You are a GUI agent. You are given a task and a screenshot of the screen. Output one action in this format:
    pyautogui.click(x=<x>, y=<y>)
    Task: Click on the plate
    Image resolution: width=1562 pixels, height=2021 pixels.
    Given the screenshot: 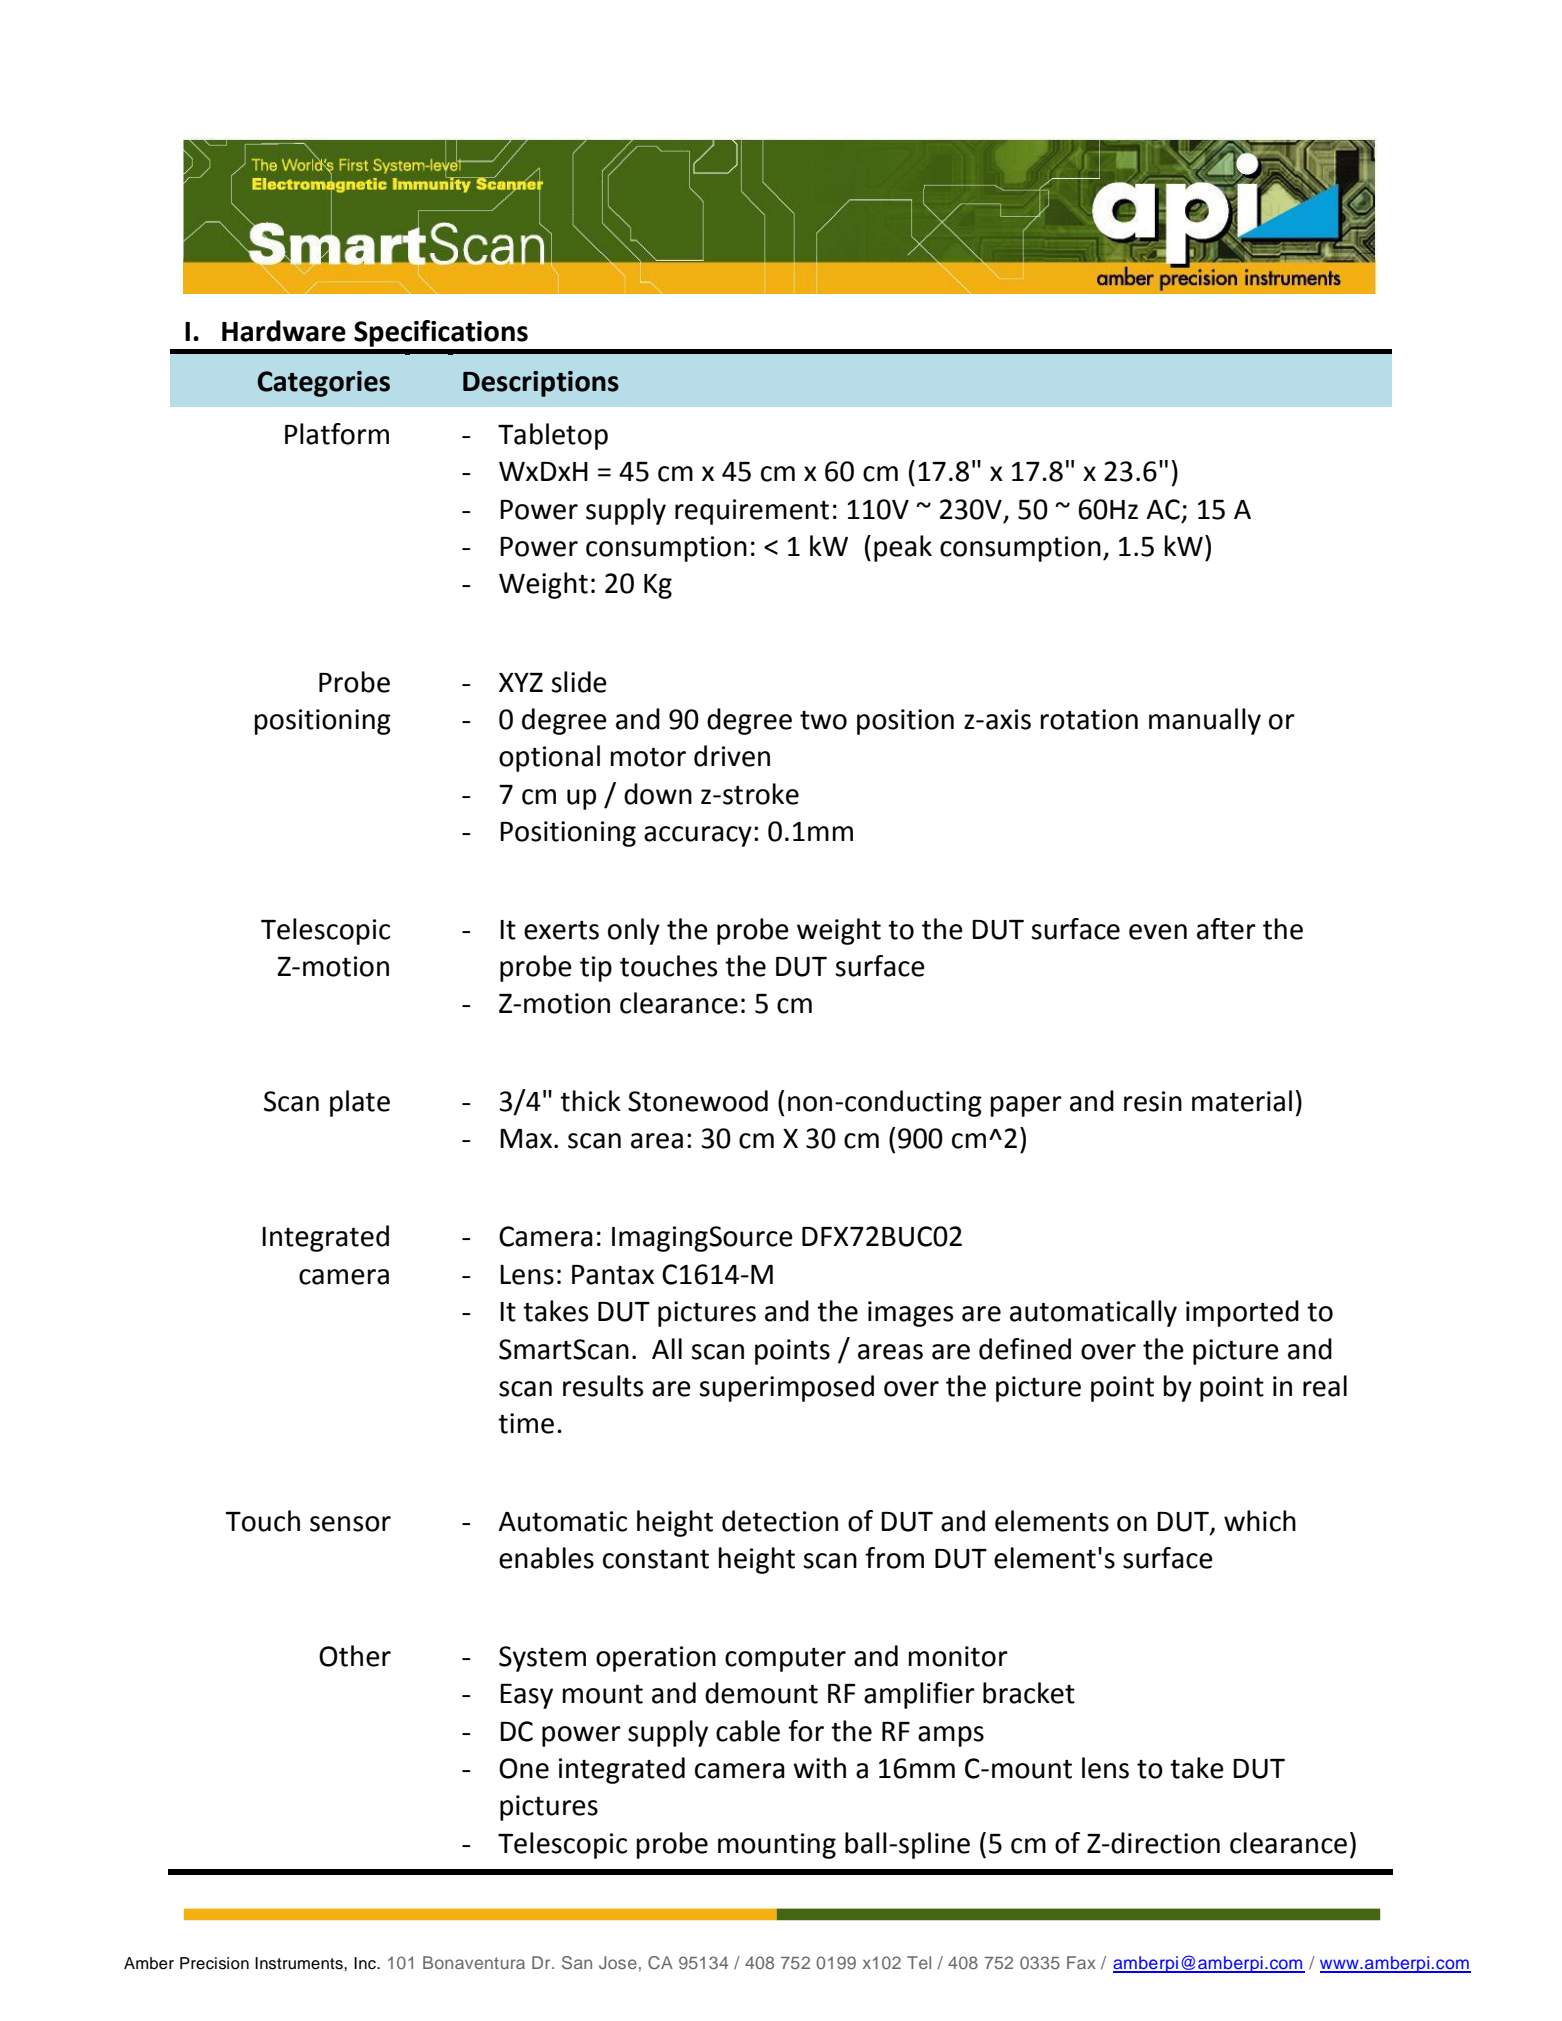 What is the action you would take?
    pyautogui.click(x=360, y=1103)
